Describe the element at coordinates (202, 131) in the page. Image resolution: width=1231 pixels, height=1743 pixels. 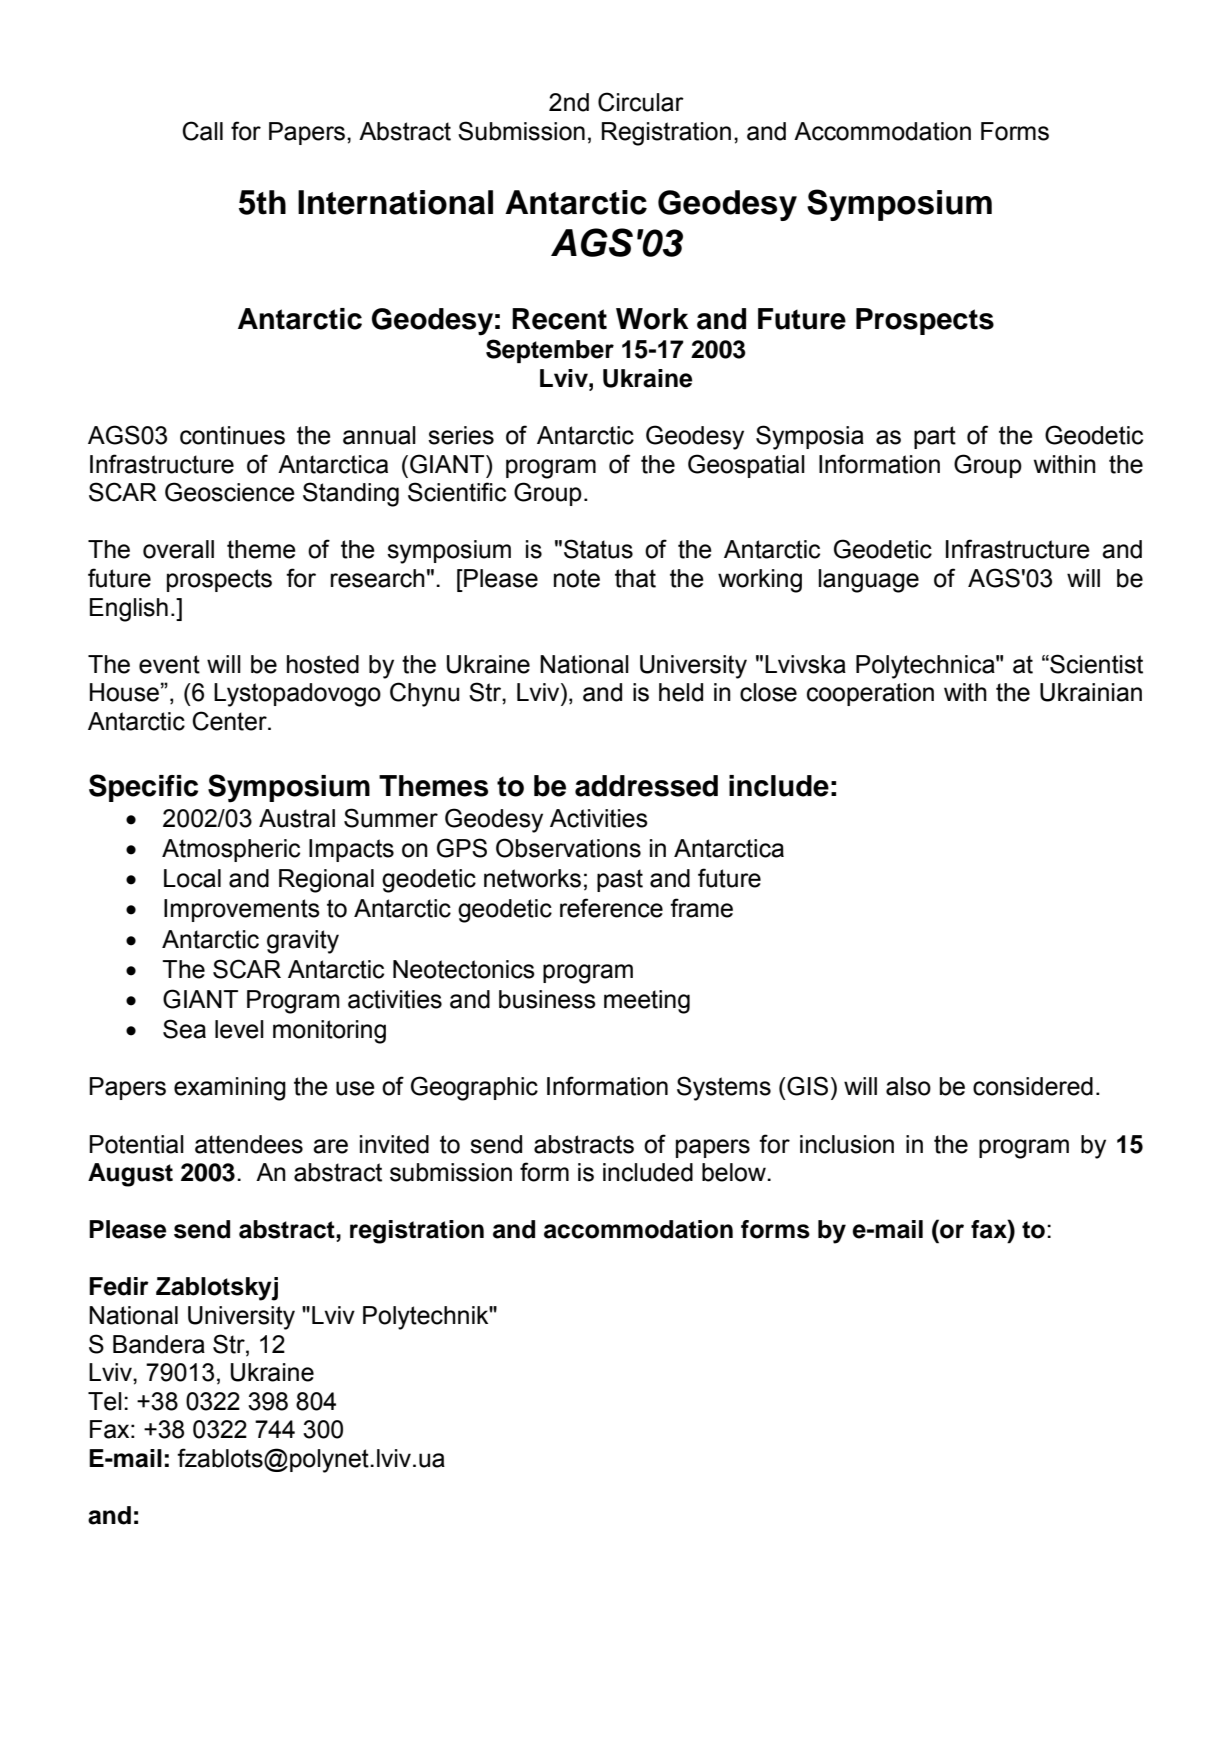
I see `Call` at that location.
